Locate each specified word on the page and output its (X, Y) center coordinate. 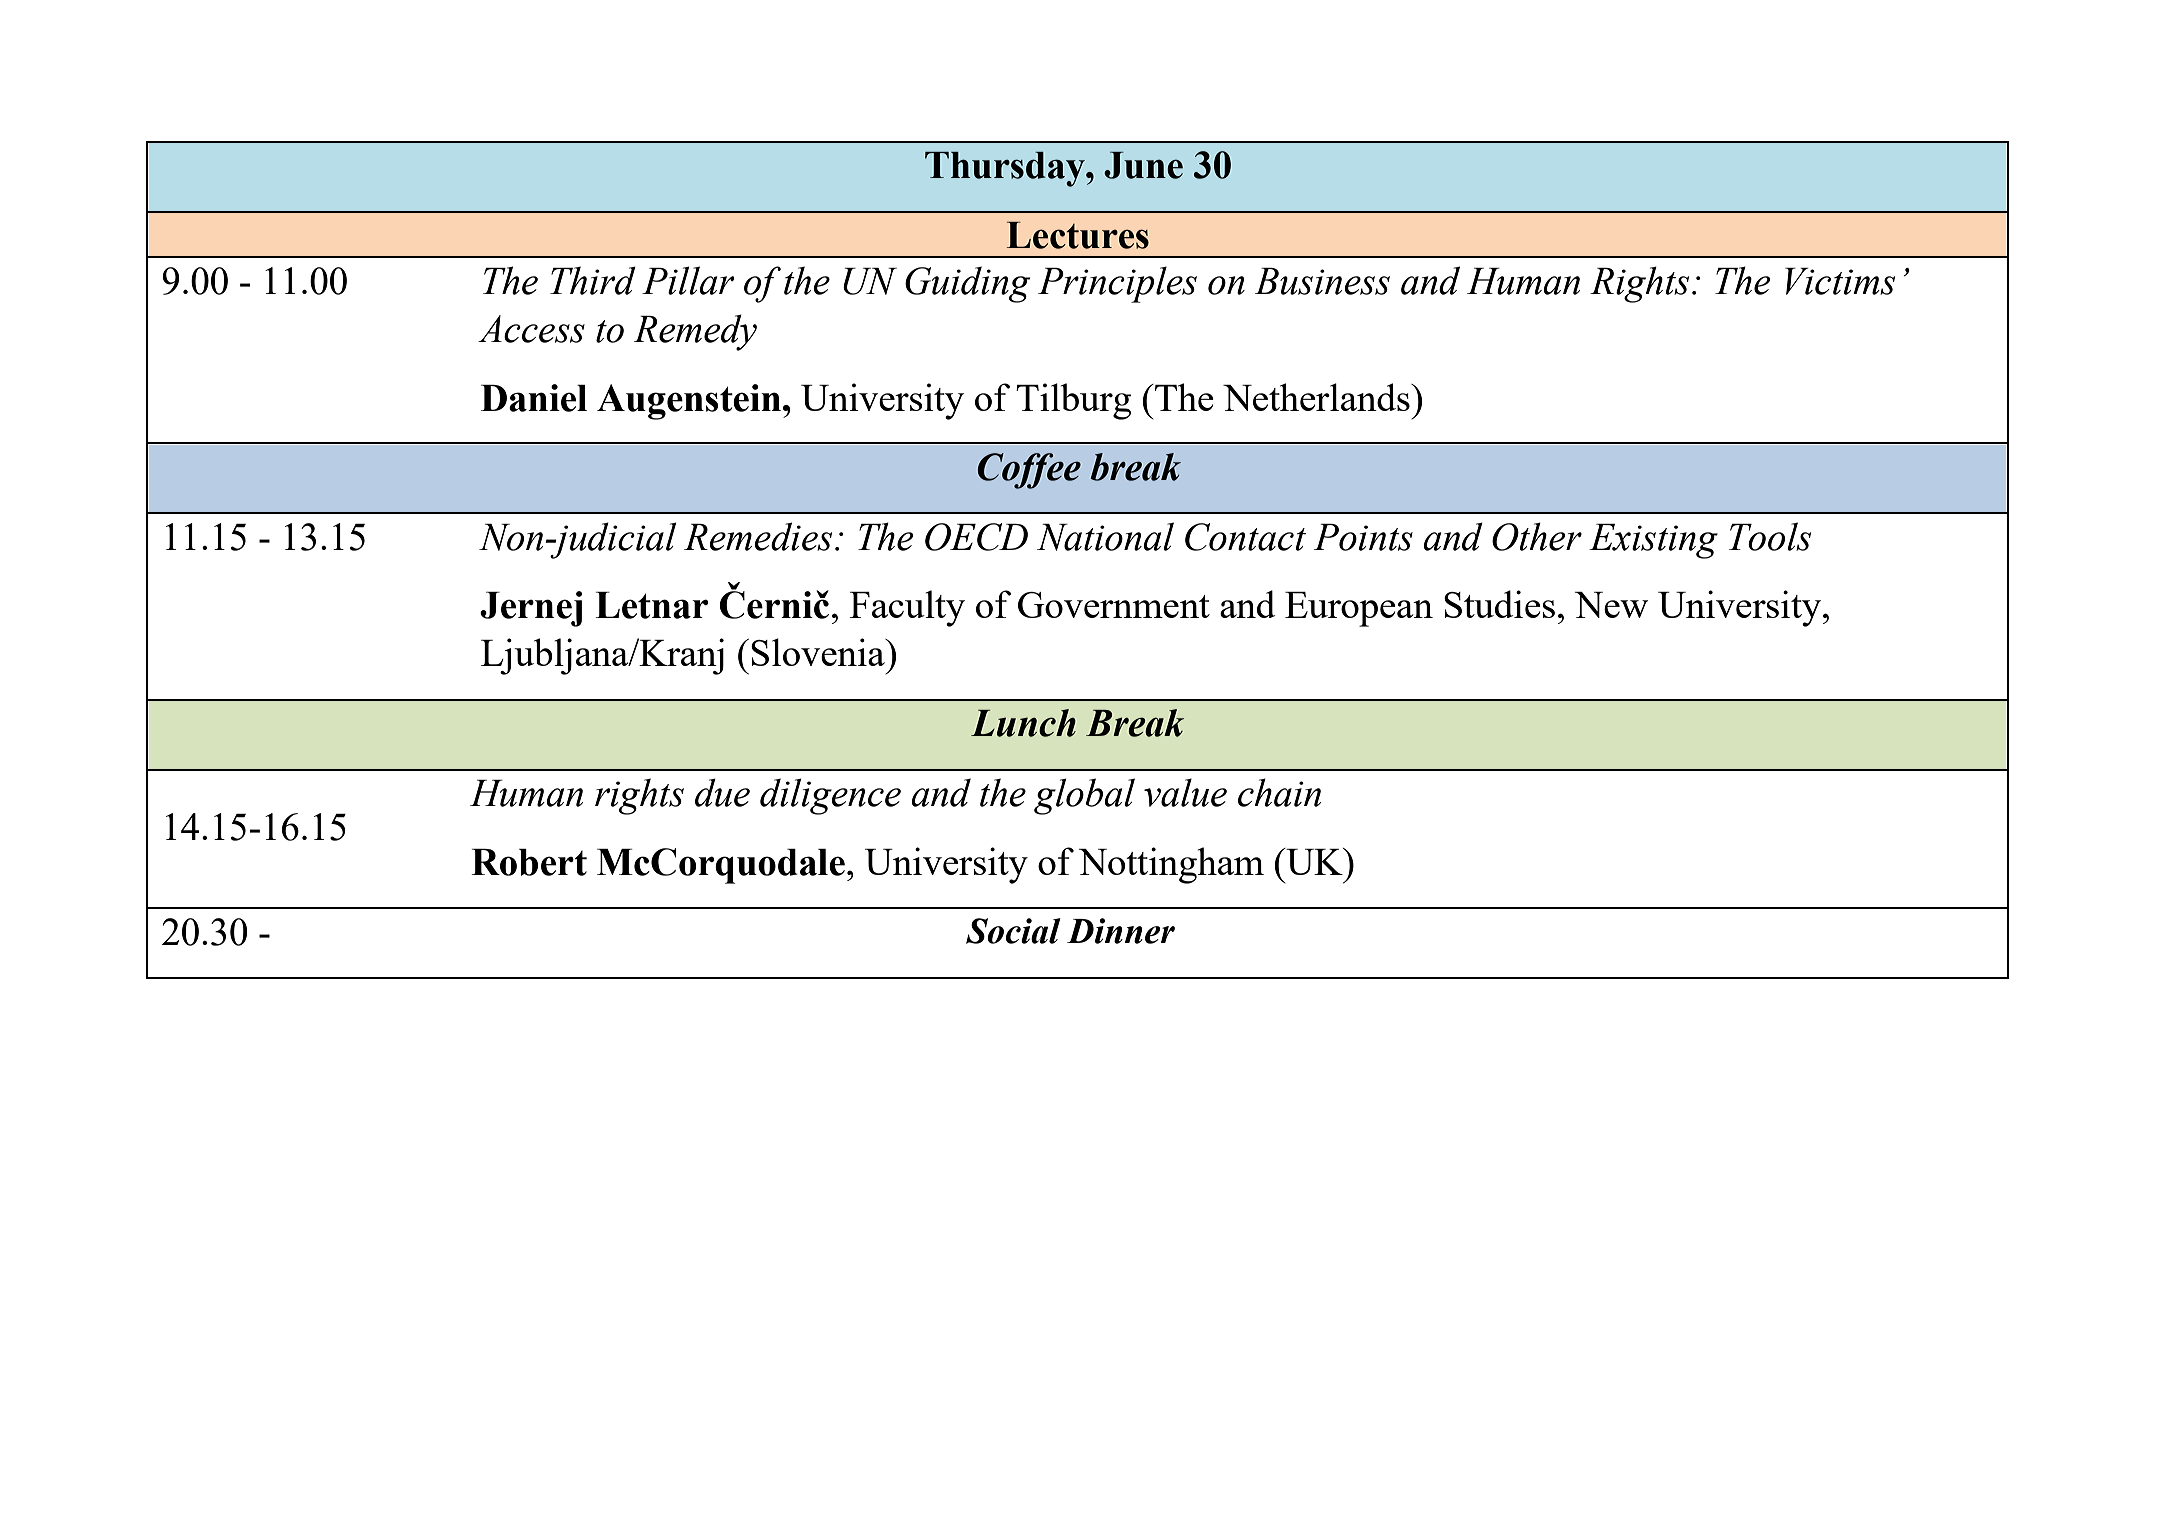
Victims (1840, 281)
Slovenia (819, 652)
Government (1114, 605)
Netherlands (1317, 397)
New (1611, 605)
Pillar (688, 280)
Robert (529, 862)
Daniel (534, 398)
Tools (1770, 536)
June (1143, 165)
